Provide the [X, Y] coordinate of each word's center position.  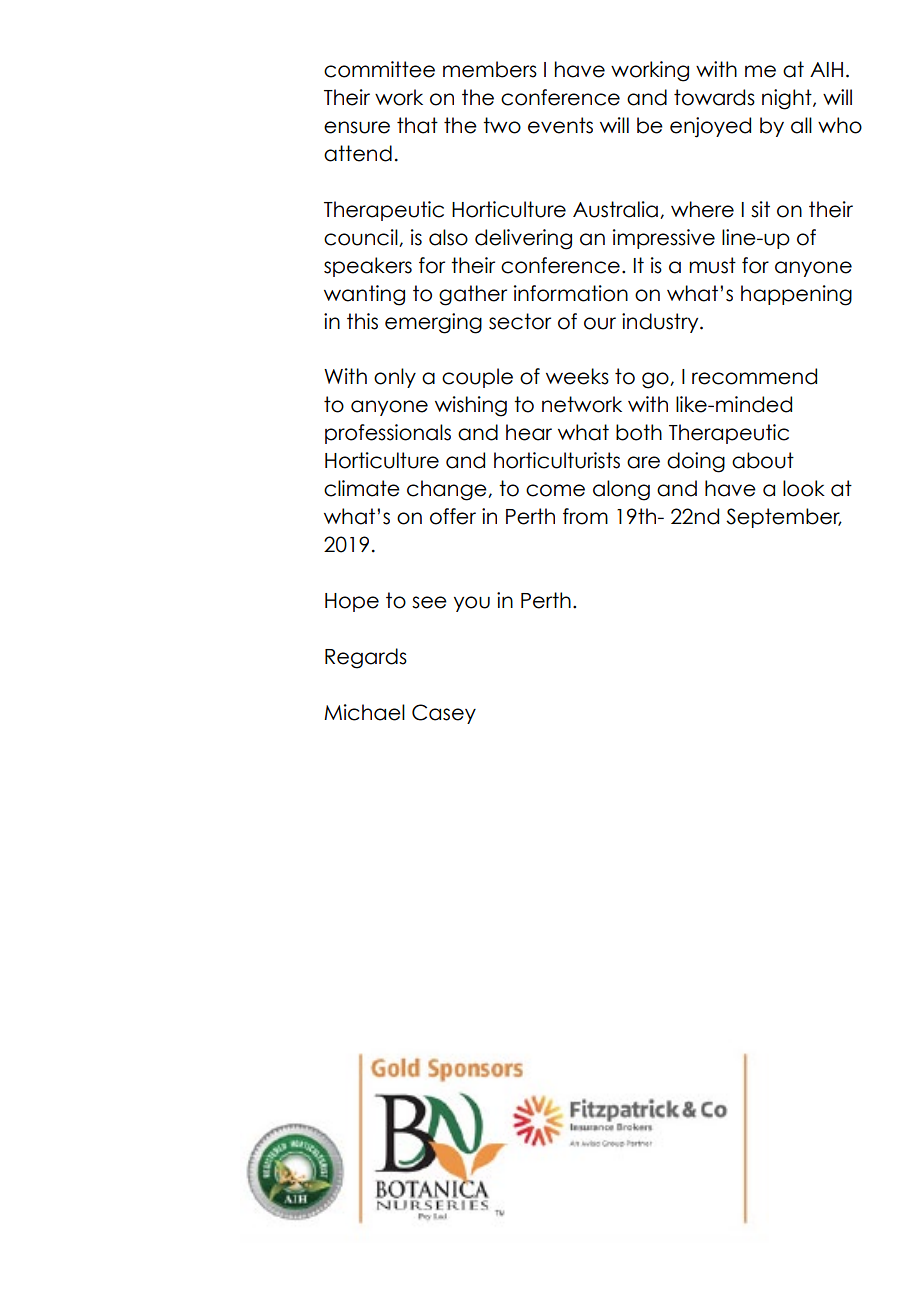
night [788, 99]
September [784, 518]
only [395, 378]
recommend [754, 376]
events [560, 125]
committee [379, 69]
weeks [577, 376]
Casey [444, 714]
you [472, 604]
